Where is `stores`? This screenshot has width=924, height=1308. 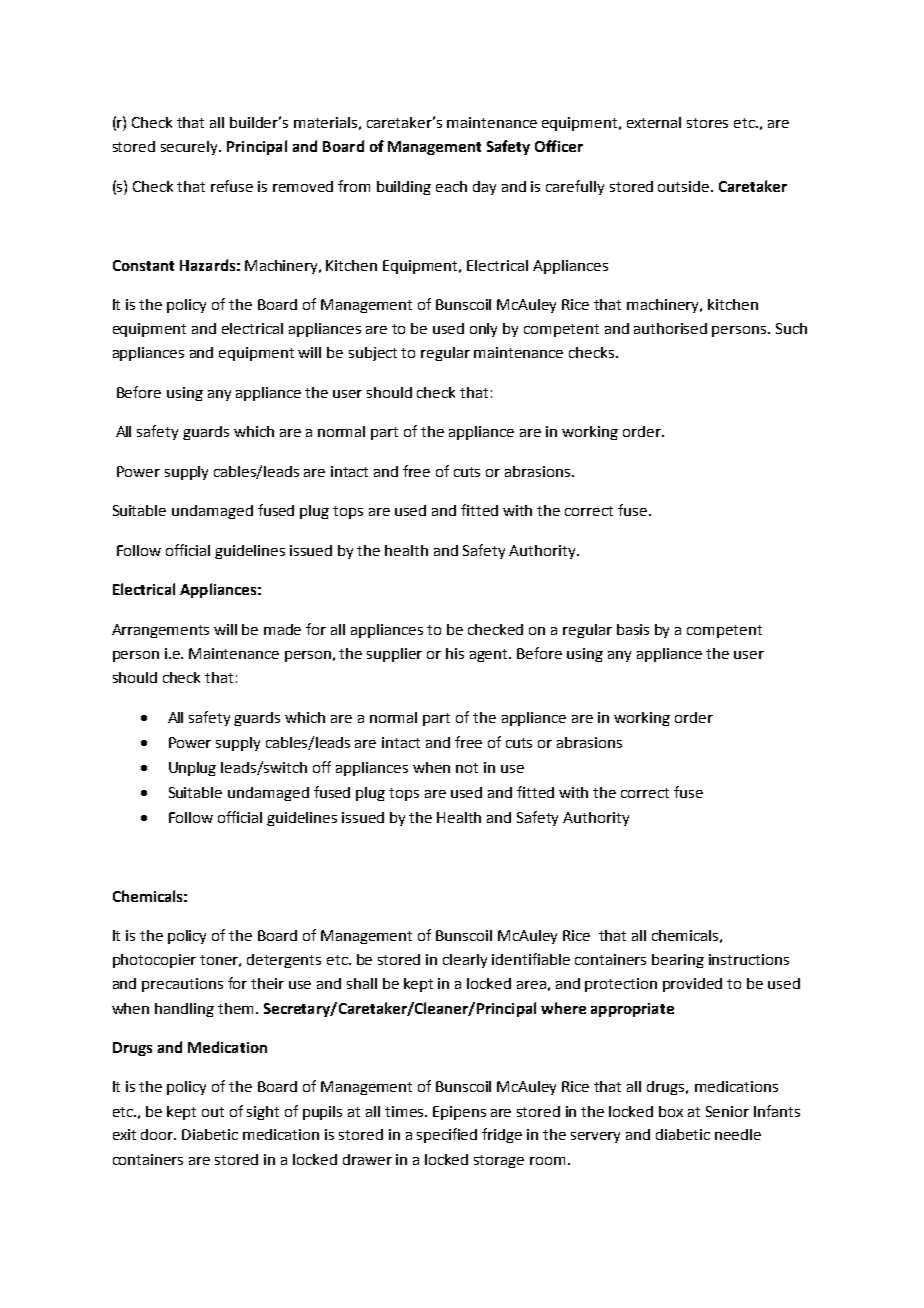 stores is located at coordinates (707, 123).
